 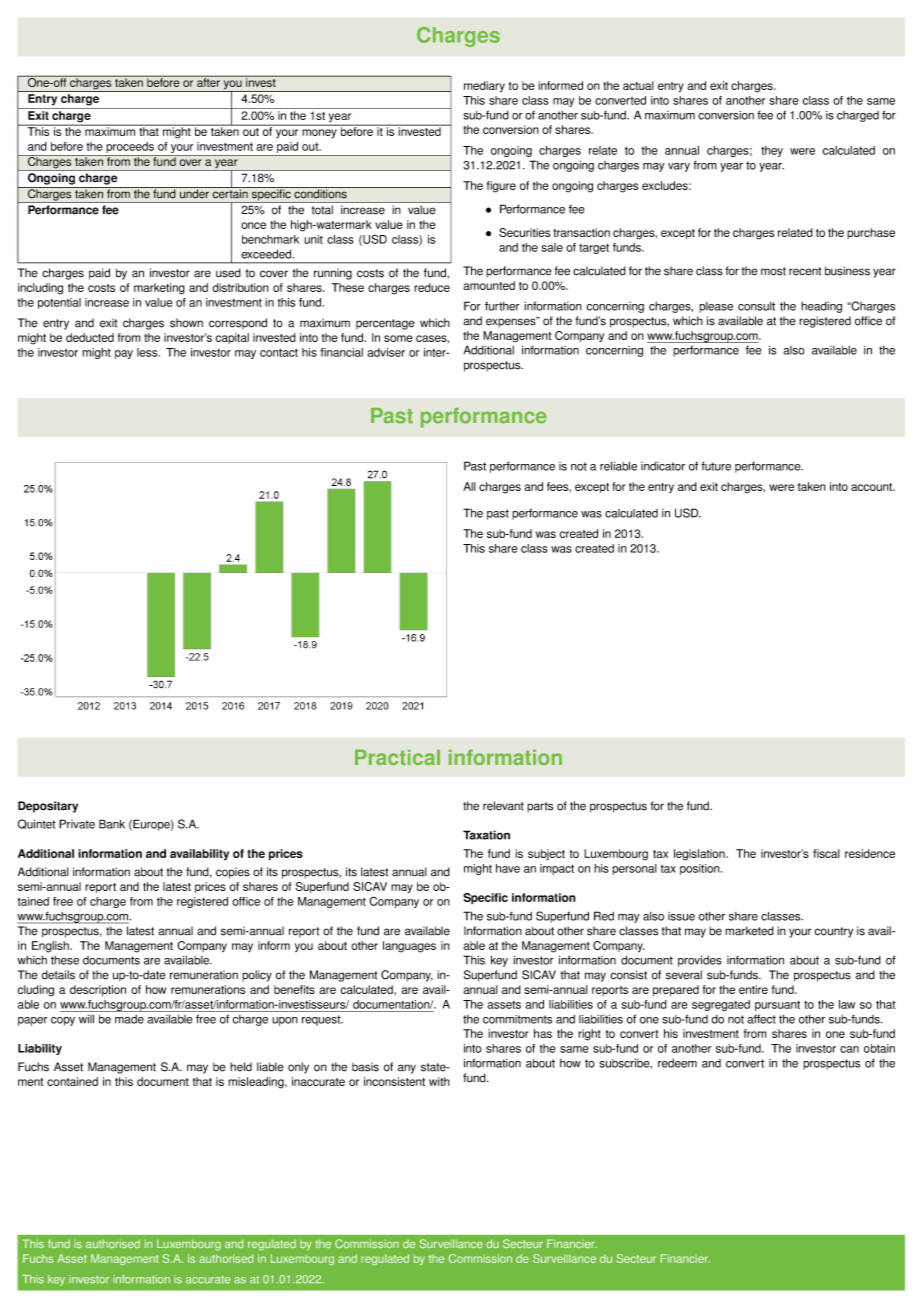 I want to click on figure, so click(x=501, y=187).
